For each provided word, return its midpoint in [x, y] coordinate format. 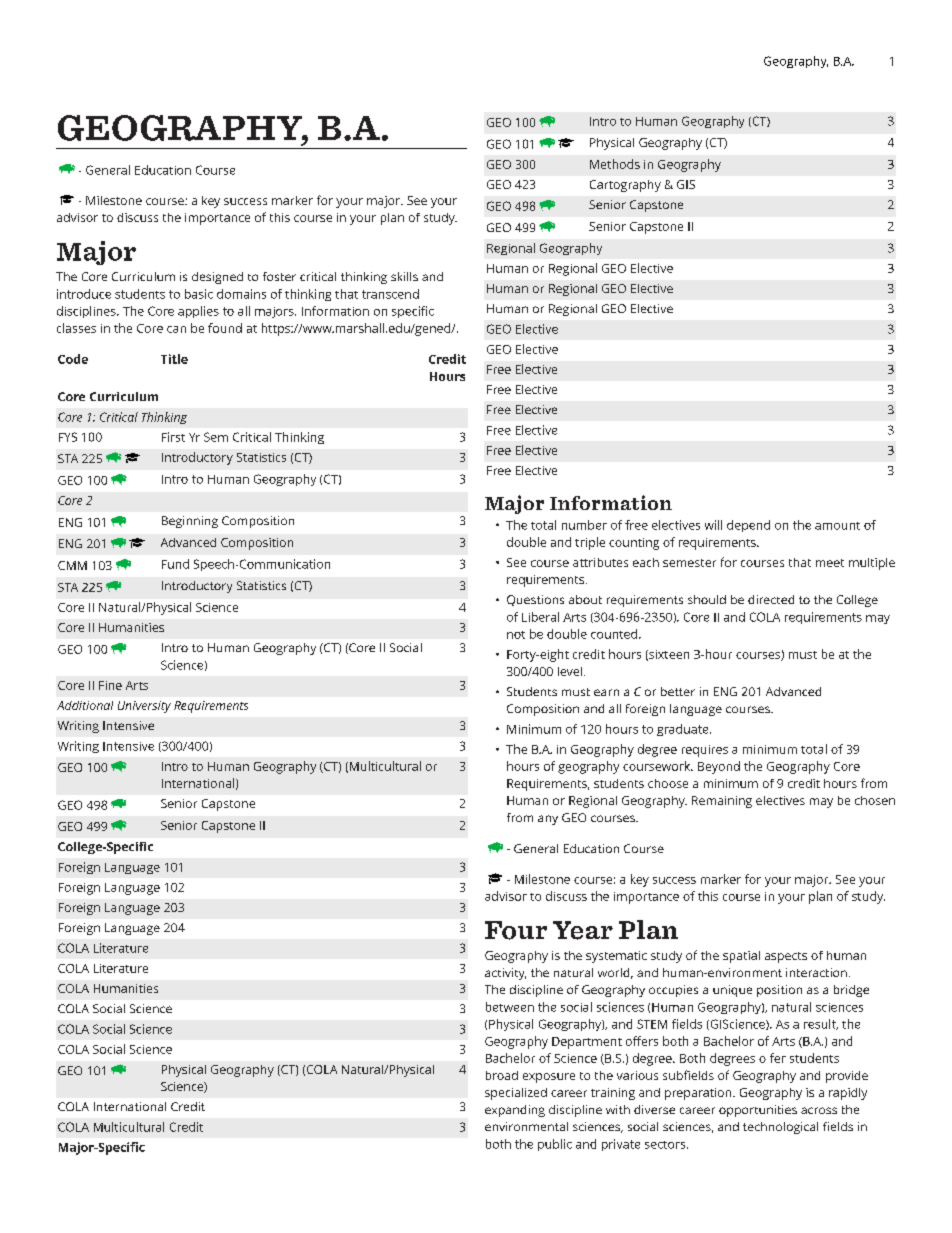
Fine [110, 685]
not [516, 635]
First [173, 437]
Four [516, 930]
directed [771, 599]
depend [748, 526]
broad [502, 1075]
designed [217, 278]
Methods [615, 164]
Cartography [625, 186]
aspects [786, 957]
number [584, 525]
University [144, 707]
